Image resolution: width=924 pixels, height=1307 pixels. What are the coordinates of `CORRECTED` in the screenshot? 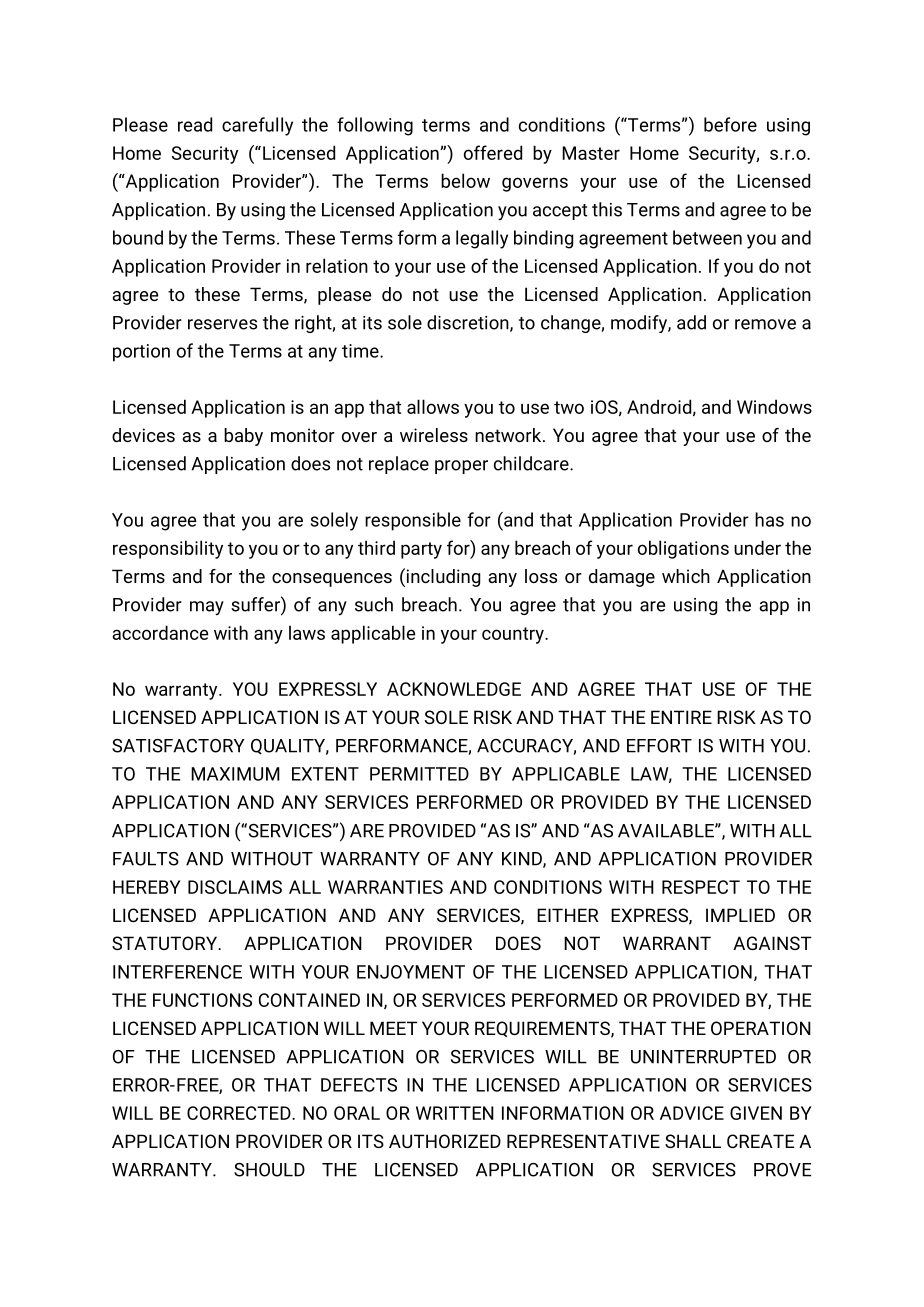 It's located at (240, 1113).
